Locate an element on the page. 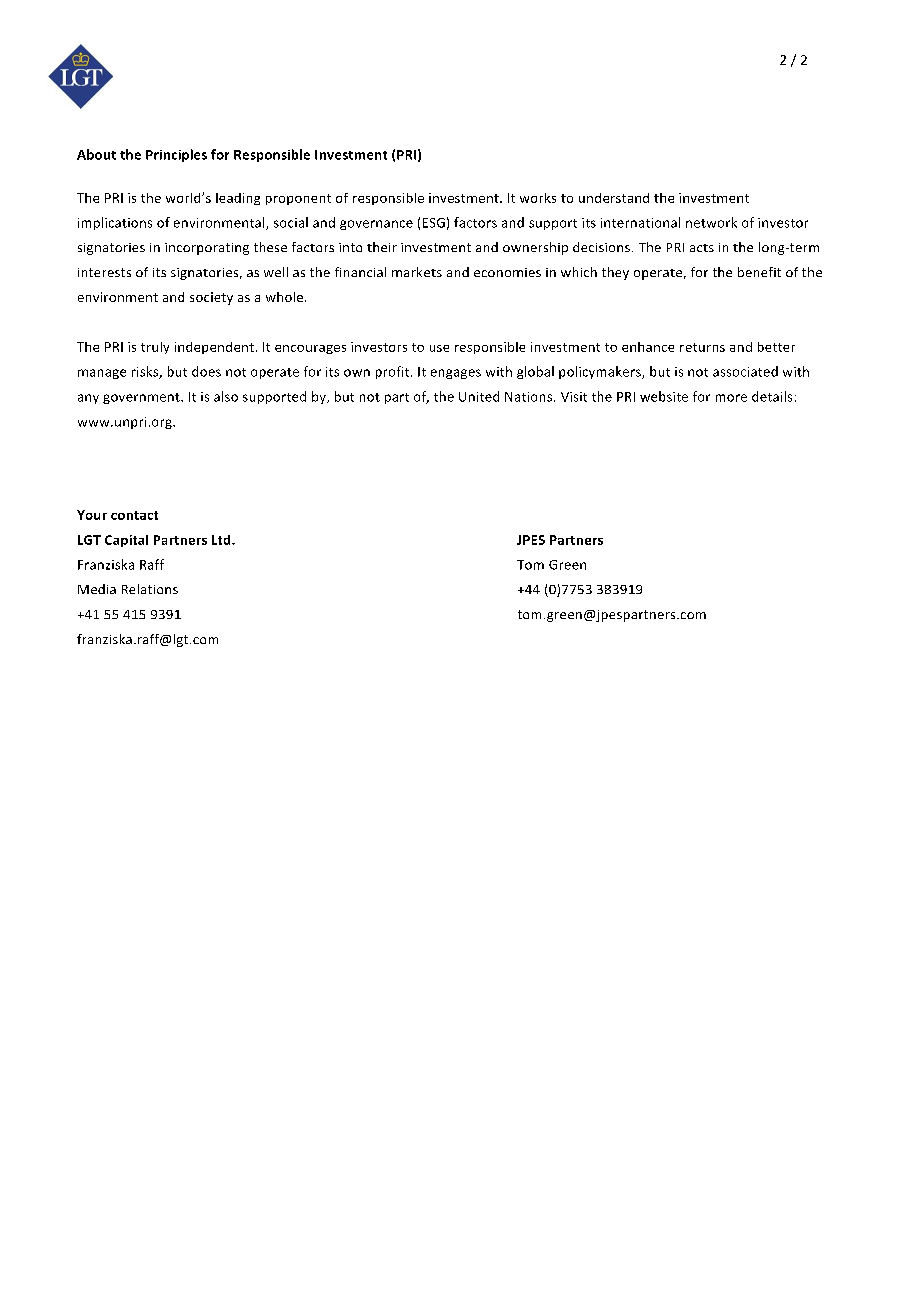  Ltd is located at coordinates (222, 540).
